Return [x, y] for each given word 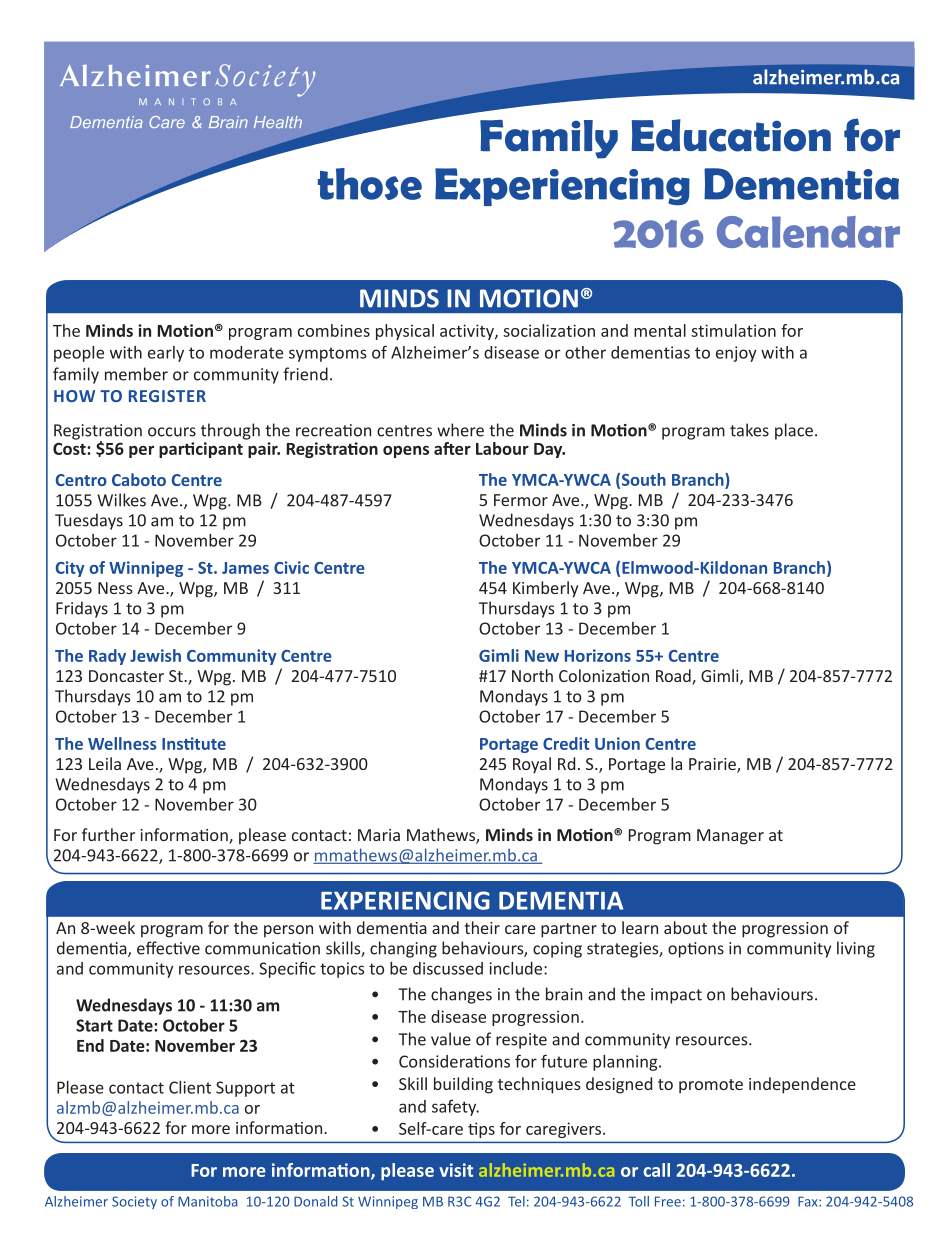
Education [731, 135]
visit [456, 1170]
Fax [809, 1201]
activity [468, 332]
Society [134, 1202]
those [370, 184]
